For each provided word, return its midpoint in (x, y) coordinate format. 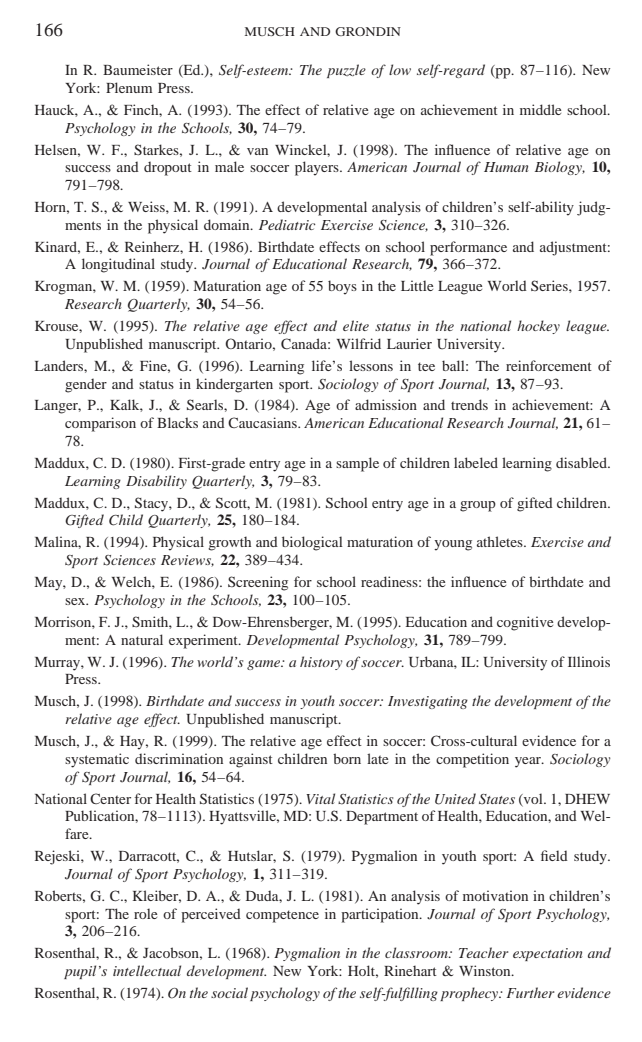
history (321, 663)
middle (540, 109)
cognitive (525, 623)
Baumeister (138, 69)
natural (142, 639)
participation (381, 915)
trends (469, 404)
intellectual (147, 970)
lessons (371, 365)
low (400, 69)
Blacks (177, 422)
